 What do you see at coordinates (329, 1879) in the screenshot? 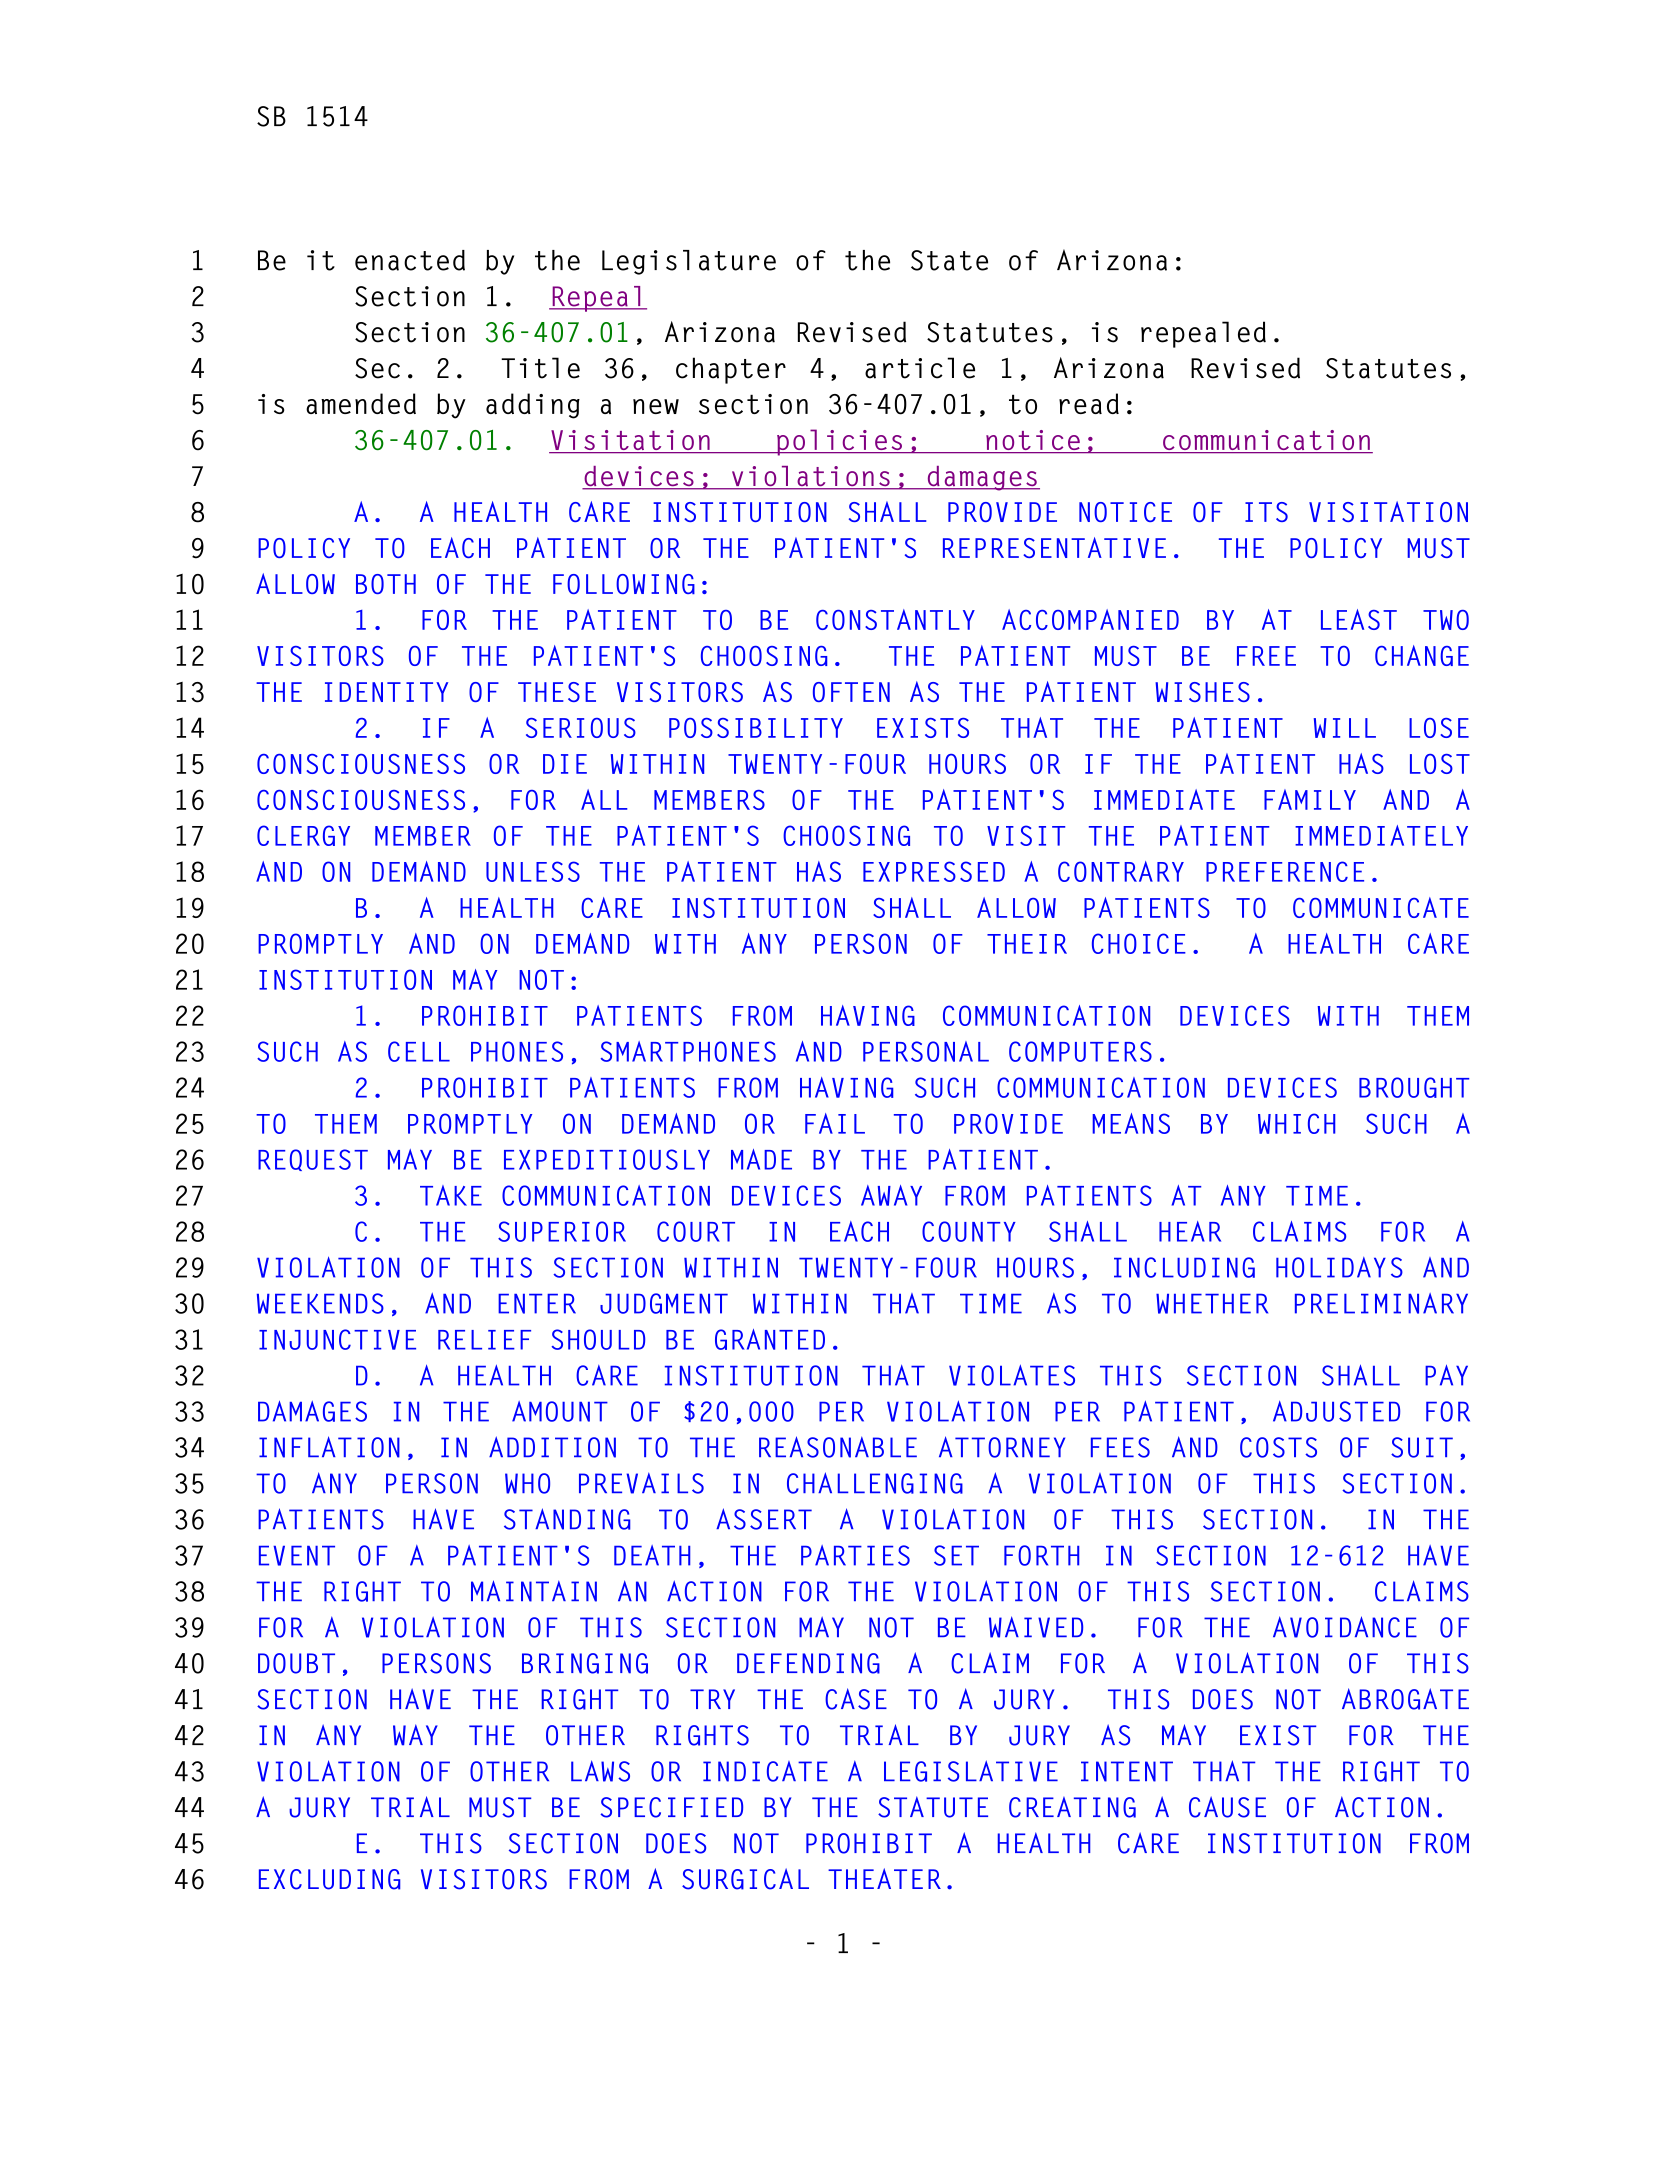
I see `EXCLUDING` at bounding box center [329, 1879].
